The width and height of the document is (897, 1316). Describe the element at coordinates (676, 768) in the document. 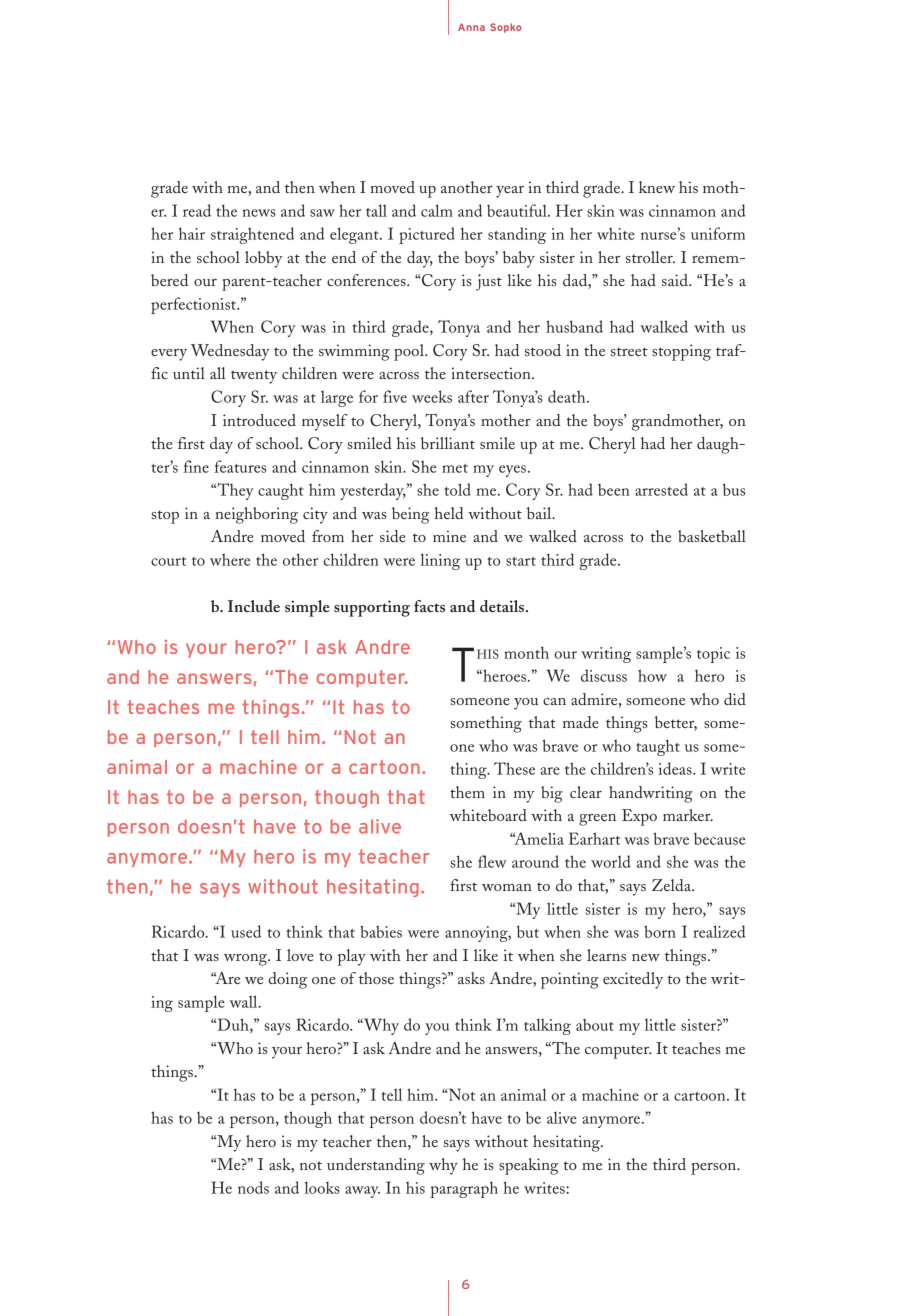

I see `ideas` at that location.
